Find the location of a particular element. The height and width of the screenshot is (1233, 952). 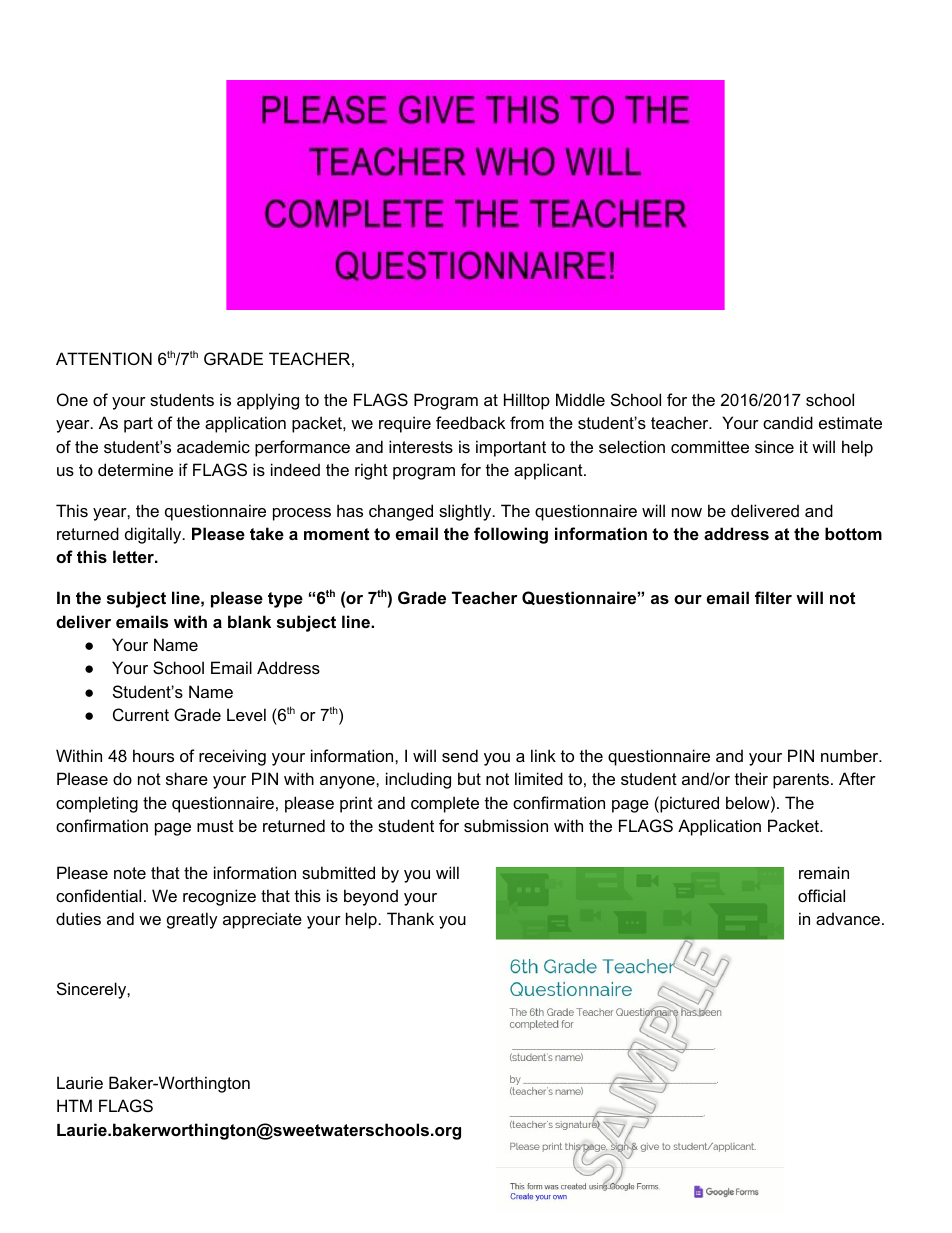

advance is located at coordinates (848, 918).
